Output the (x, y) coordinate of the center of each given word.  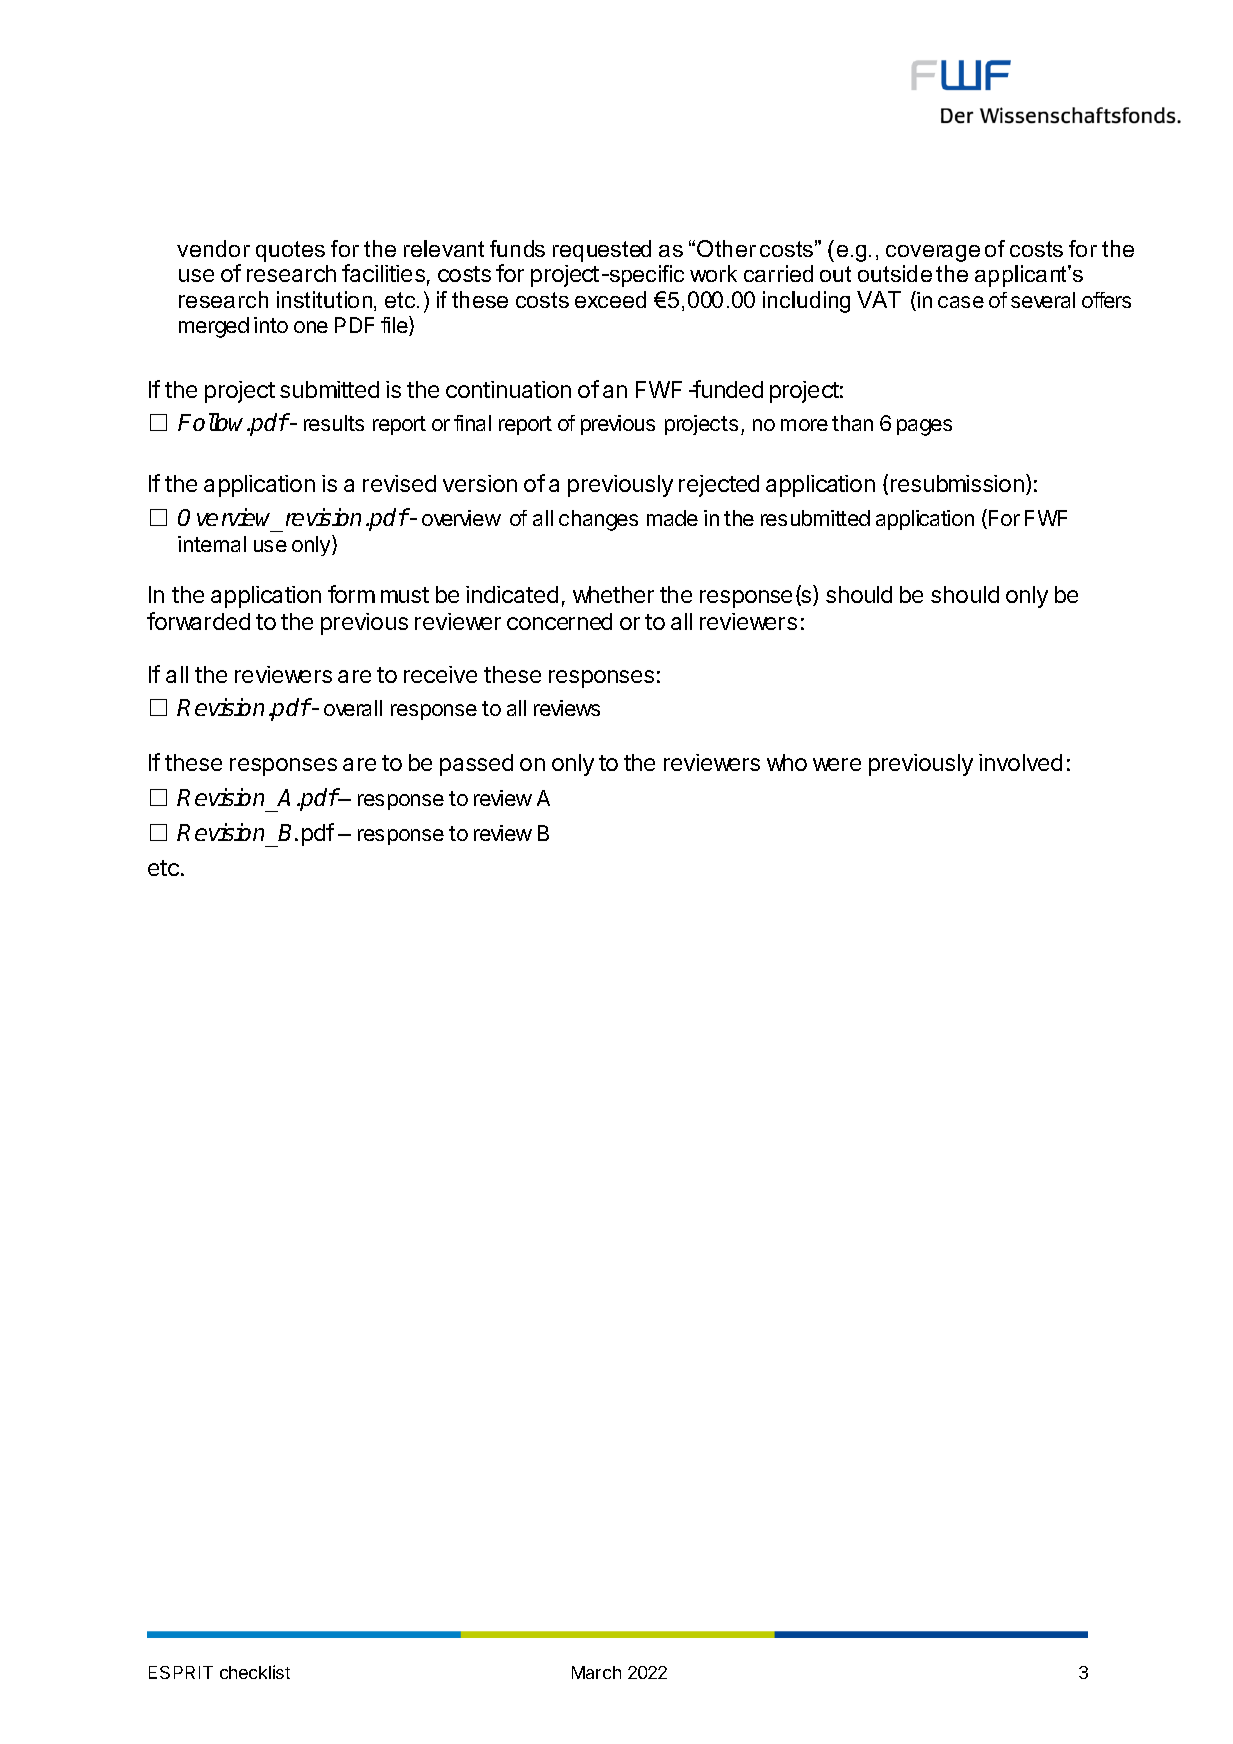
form (351, 594)
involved (1020, 762)
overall (353, 708)
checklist (255, 1672)
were (837, 764)
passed (476, 765)
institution (326, 301)
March (596, 1672)
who (787, 762)
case (961, 302)
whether (613, 594)
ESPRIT (181, 1672)
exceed (610, 299)
